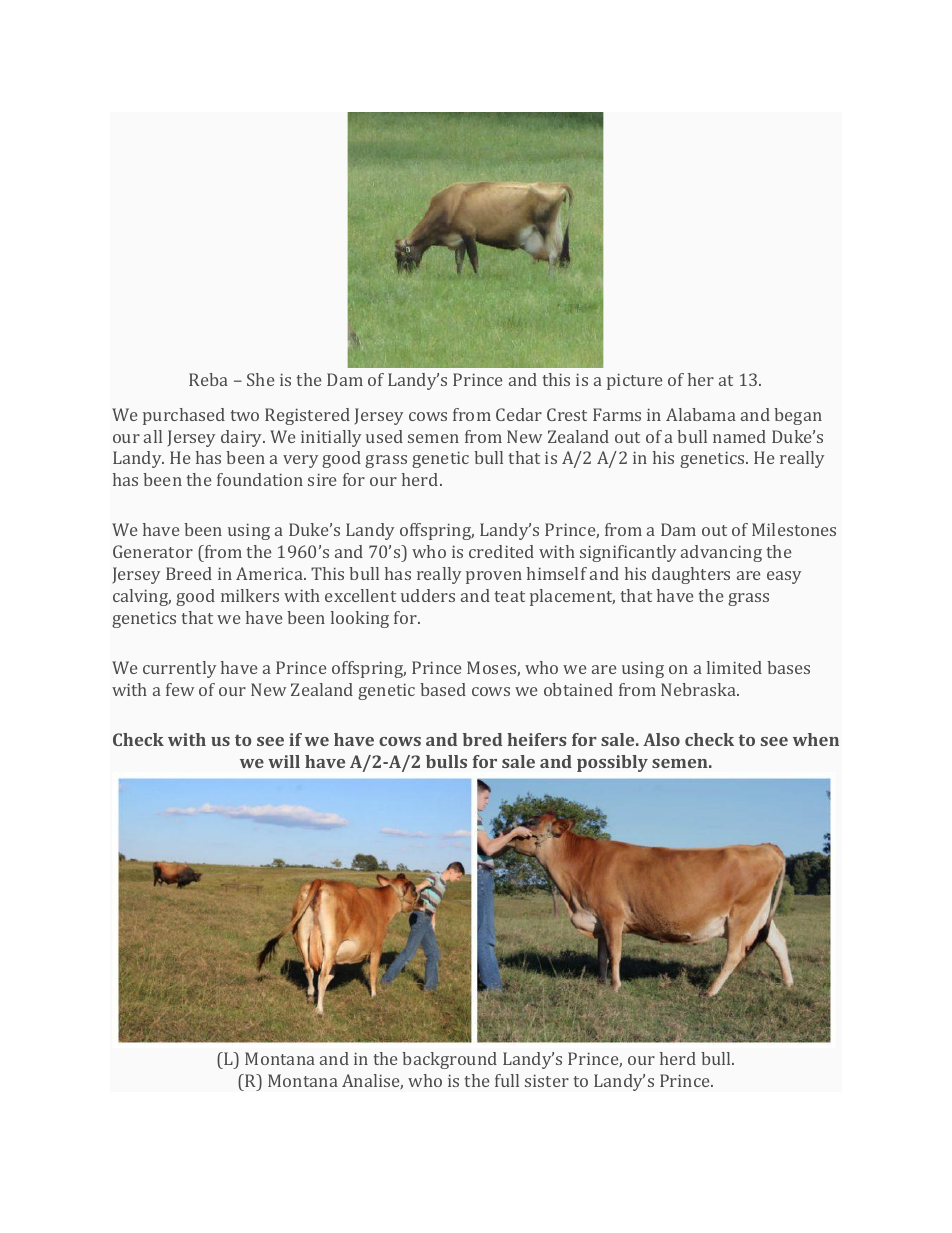 The width and height of the screenshot is (952, 1233). I want to click on when, so click(816, 739).
